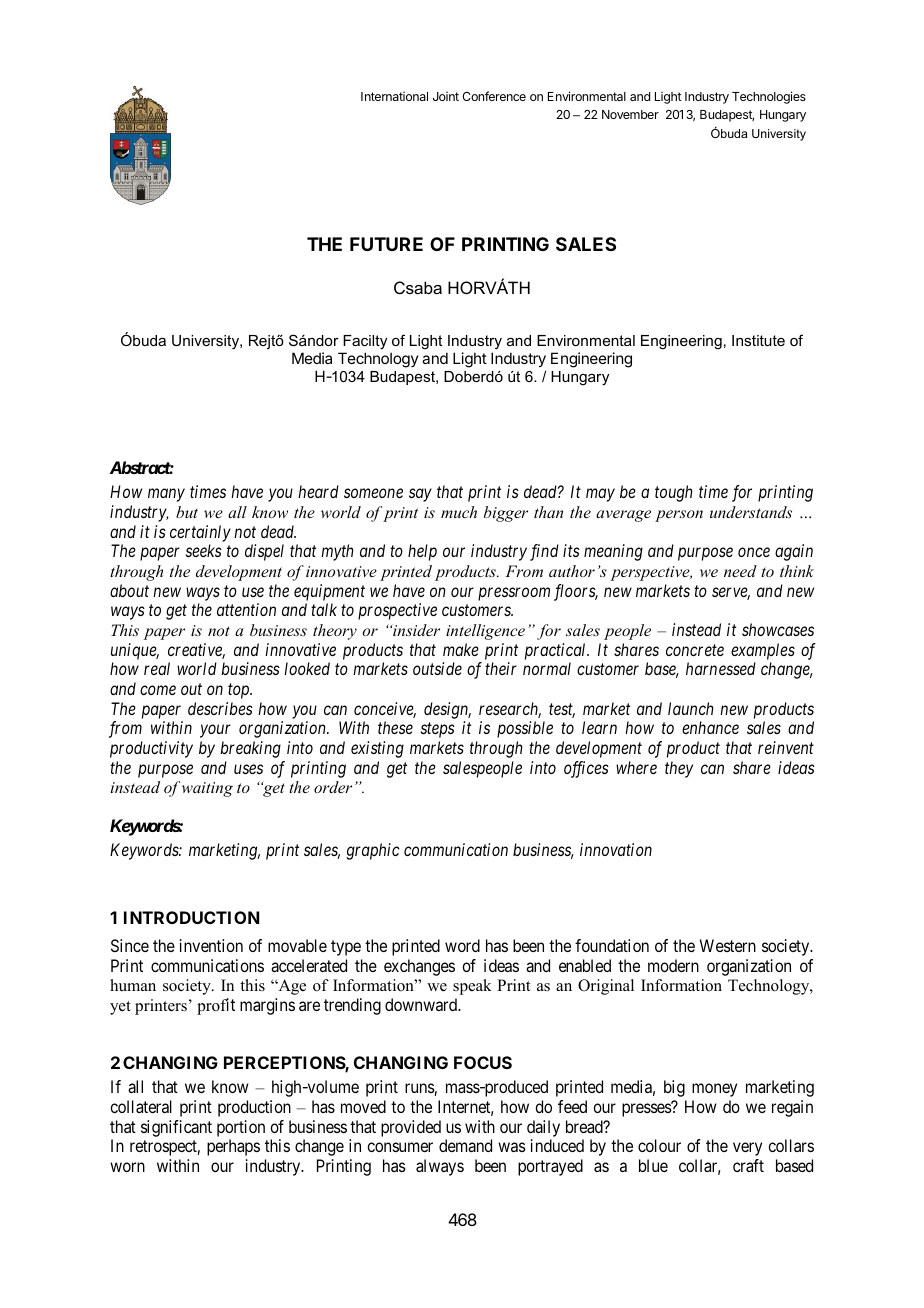 This screenshot has width=924, height=1308. I want to click on attention, so click(246, 609).
